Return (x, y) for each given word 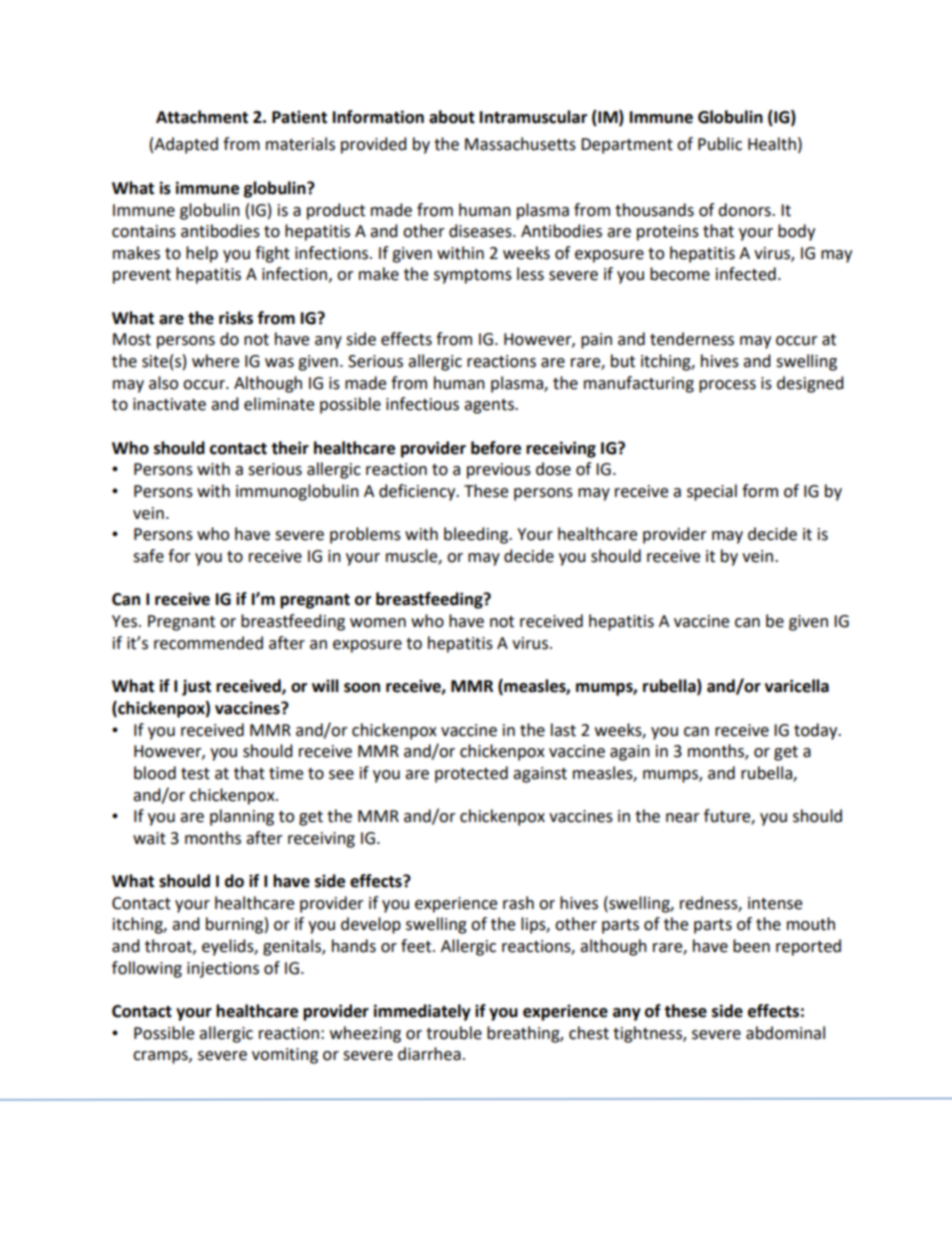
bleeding (477, 535)
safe (148, 556)
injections (223, 970)
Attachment (202, 117)
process (727, 386)
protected (471, 774)
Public (720, 144)
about (452, 117)
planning (242, 817)
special (712, 492)
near (683, 818)
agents (490, 406)
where (215, 361)
